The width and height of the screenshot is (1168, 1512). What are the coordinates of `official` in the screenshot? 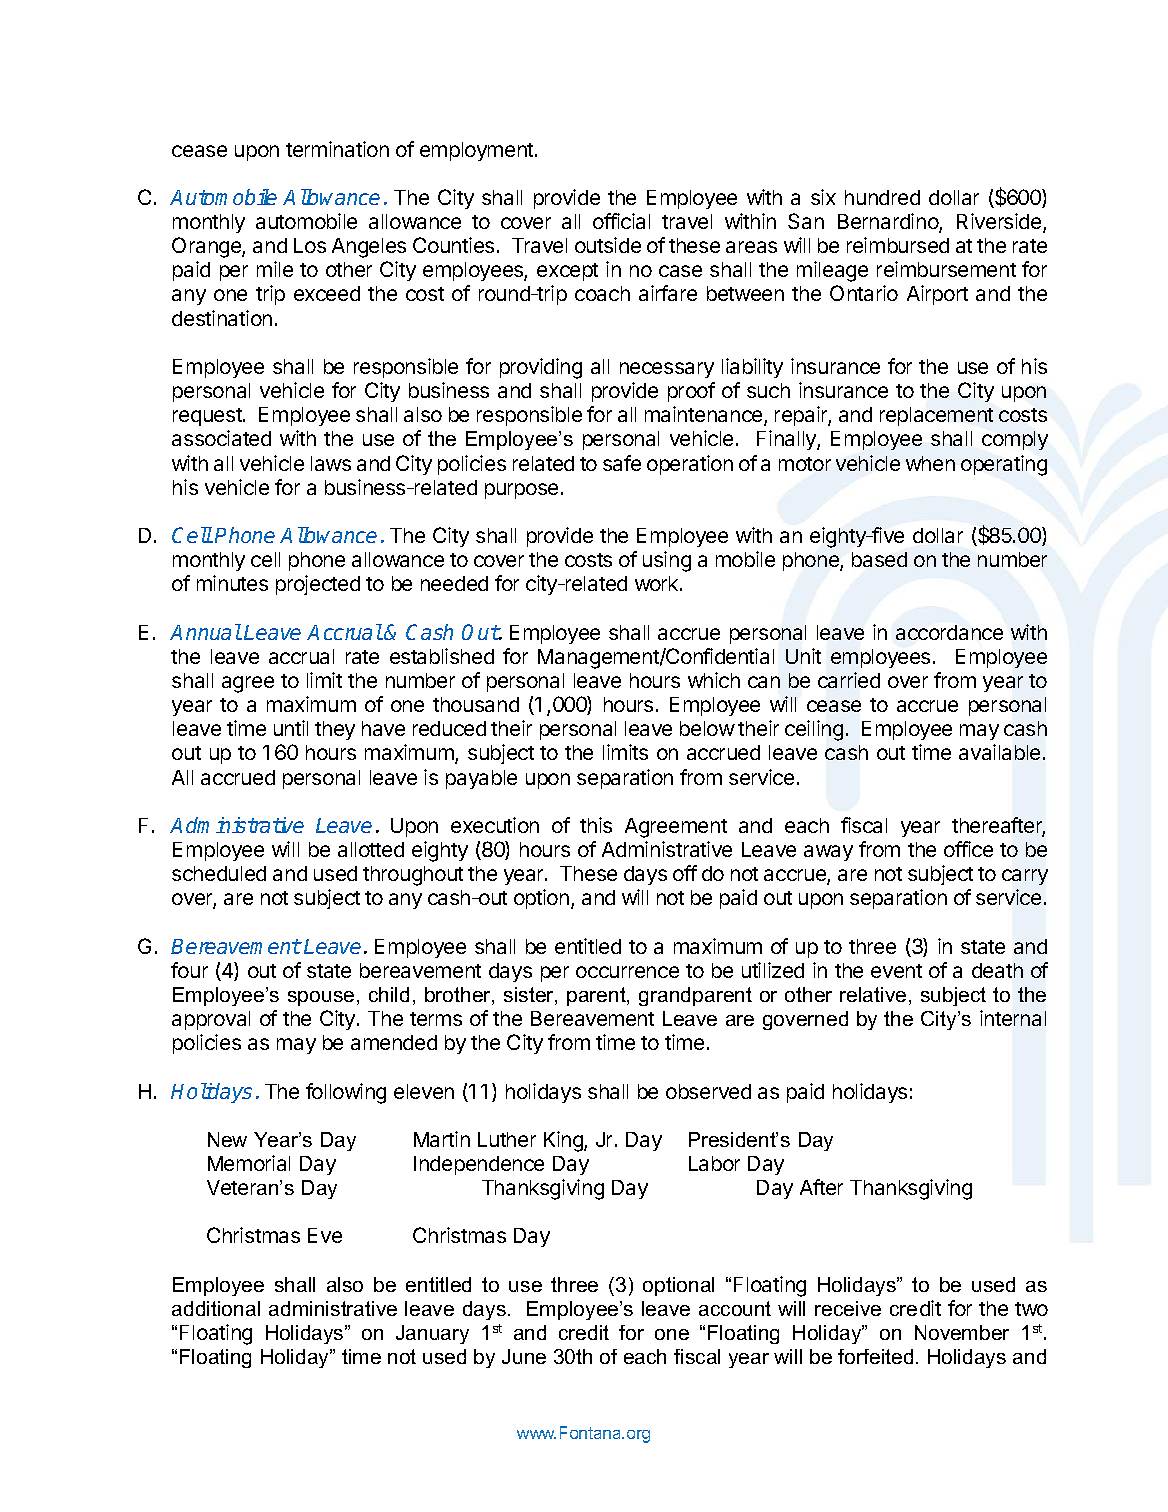 It's located at (621, 221).
